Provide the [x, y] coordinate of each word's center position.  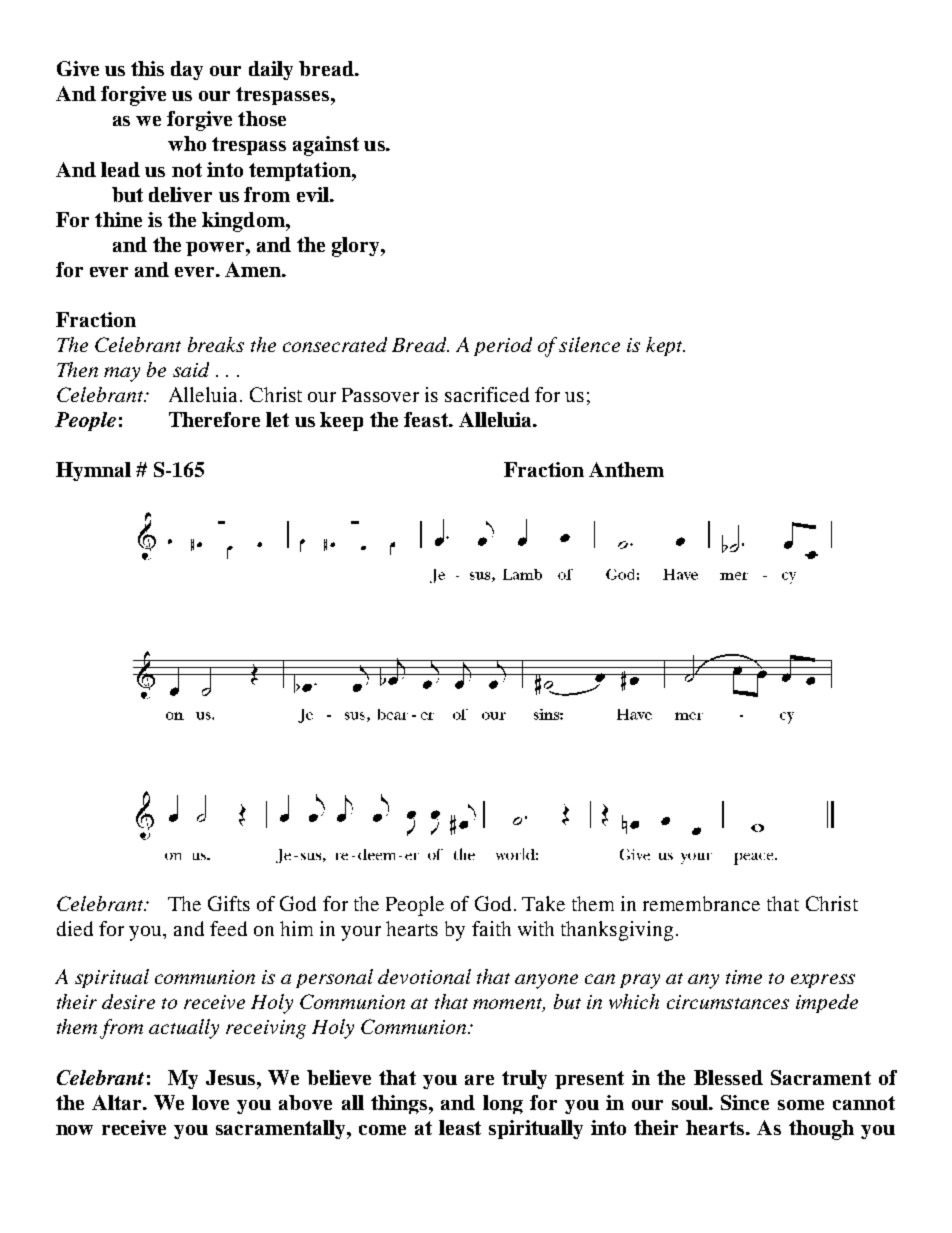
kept [665, 346]
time [744, 977]
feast [427, 419]
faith [491, 928]
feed [228, 928]
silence [589, 344]
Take [543, 903]
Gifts [229, 903]
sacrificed [487, 394]
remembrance [701, 903]
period [503, 346]
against [326, 146]
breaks [216, 344]
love [210, 1102]
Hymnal [93, 471]
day [187, 70]
